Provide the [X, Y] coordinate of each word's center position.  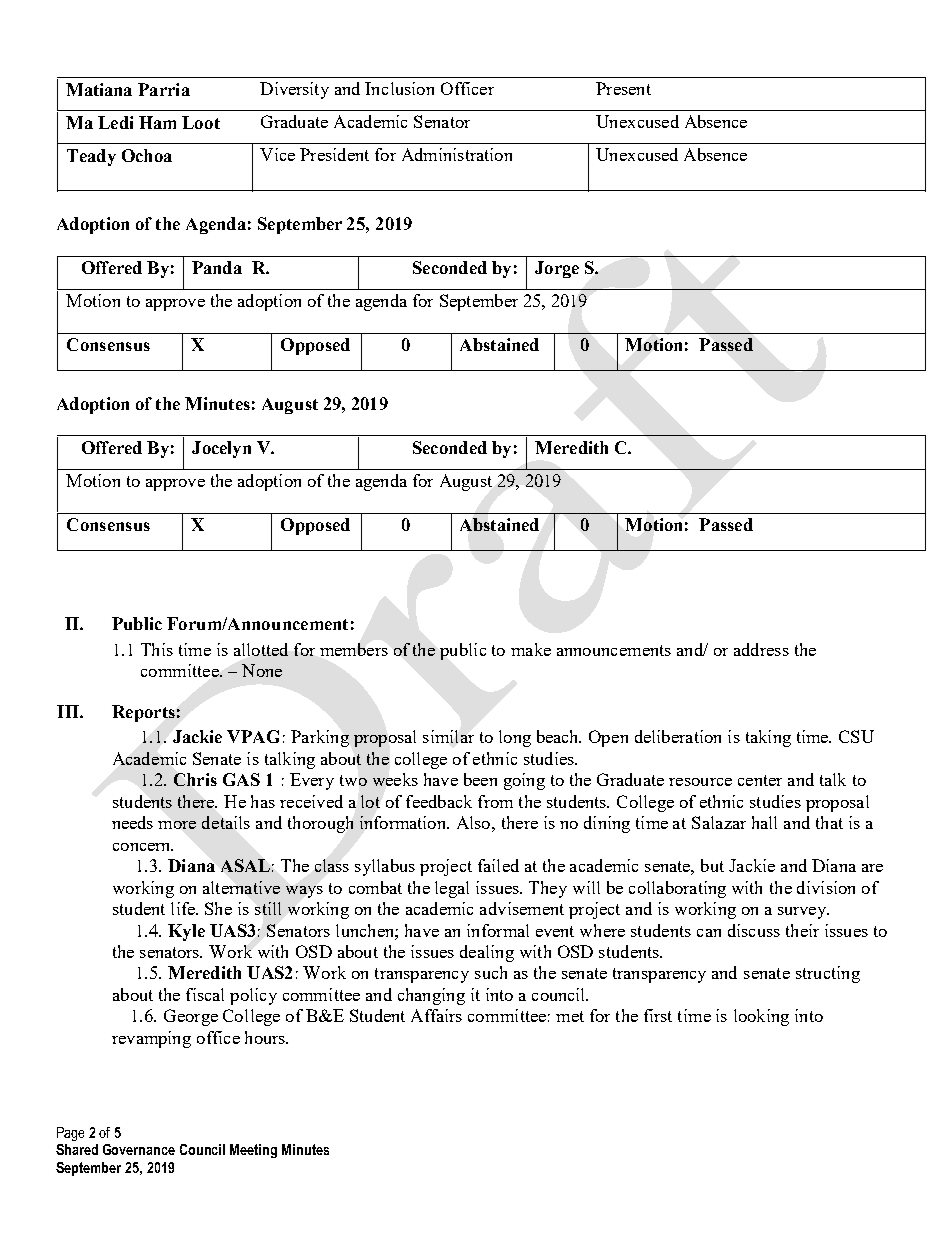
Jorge [557, 269]
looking [761, 1017]
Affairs [436, 1015]
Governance [139, 1149]
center [760, 780]
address [761, 649]
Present [623, 88]
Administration [457, 154]
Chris [195, 779]
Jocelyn [221, 449]
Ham [157, 122]
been [480, 779]
